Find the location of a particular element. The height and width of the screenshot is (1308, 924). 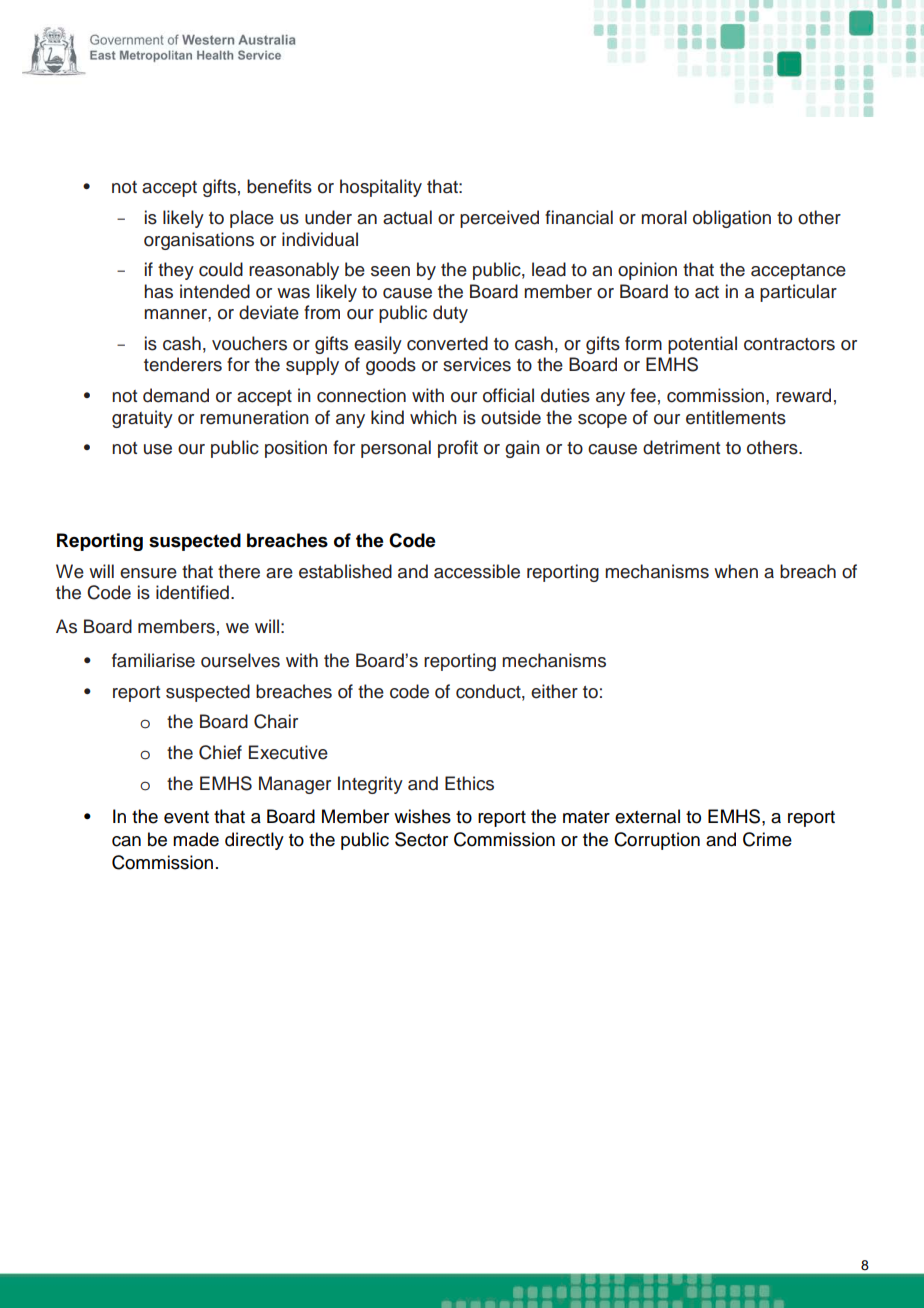

wishes is located at coordinates (422, 816).
